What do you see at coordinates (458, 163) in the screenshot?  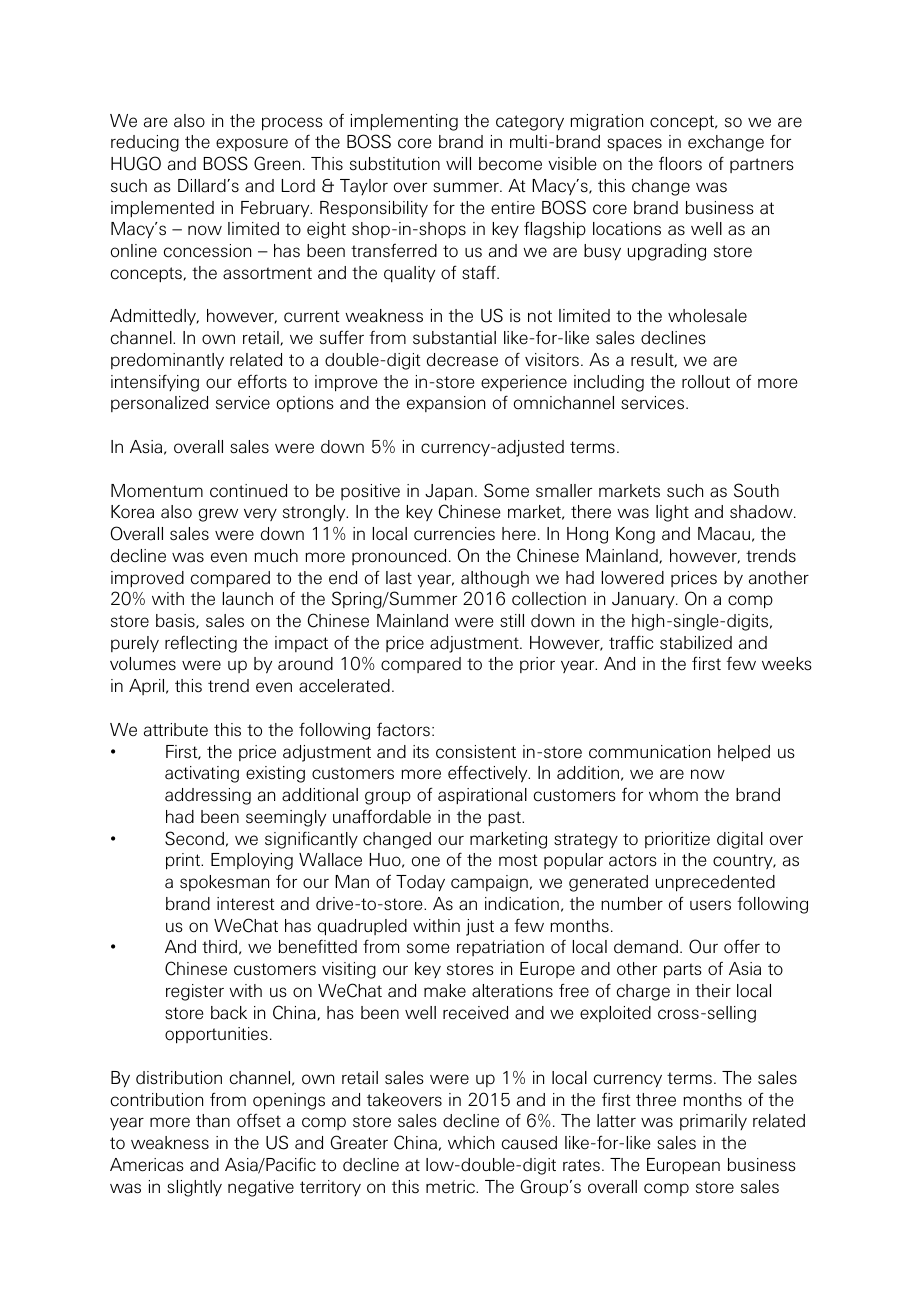 I see `will` at bounding box center [458, 163].
